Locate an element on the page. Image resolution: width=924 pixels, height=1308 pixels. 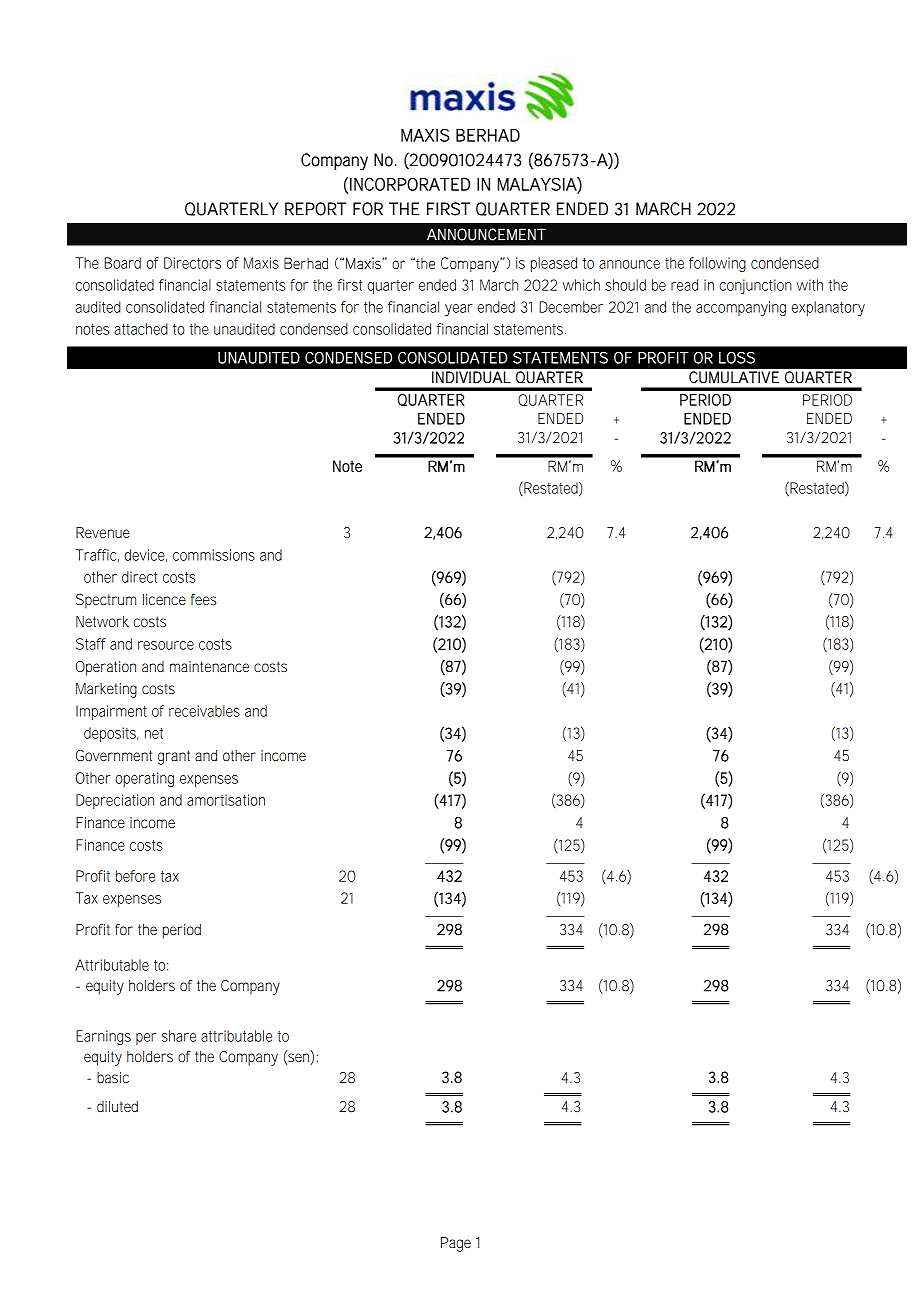
basic is located at coordinates (113, 1077).
